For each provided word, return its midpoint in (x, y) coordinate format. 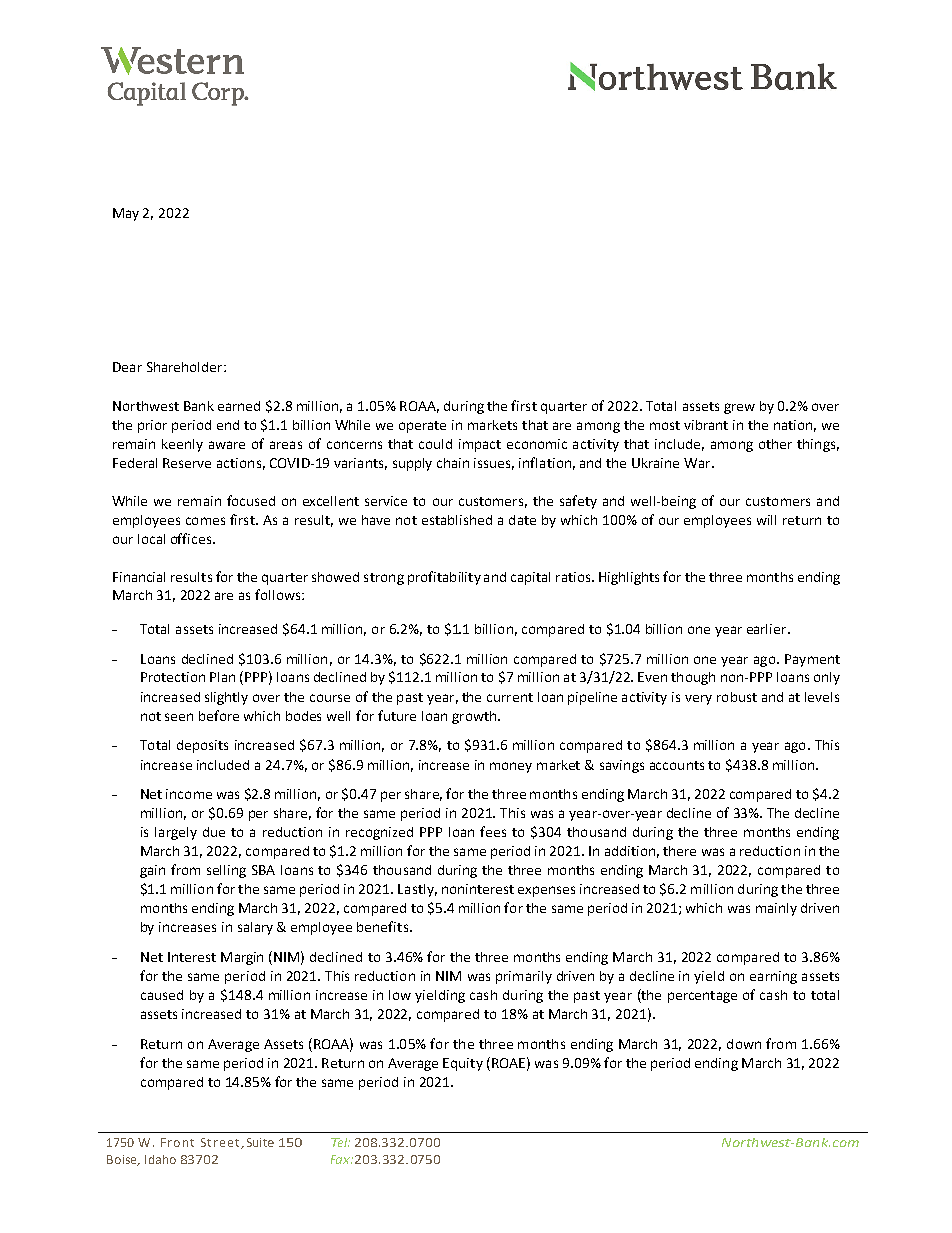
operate (422, 427)
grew (739, 408)
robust (737, 697)
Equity (463, 1064)
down (744, 1044)
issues (494, 464)
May (126, 214)
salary (255, 928)
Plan (222, 677)
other (775, 444)
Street (221, 1143)
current (510, 697)
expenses (546, 891)
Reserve (187, 463)
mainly (776, 909)
